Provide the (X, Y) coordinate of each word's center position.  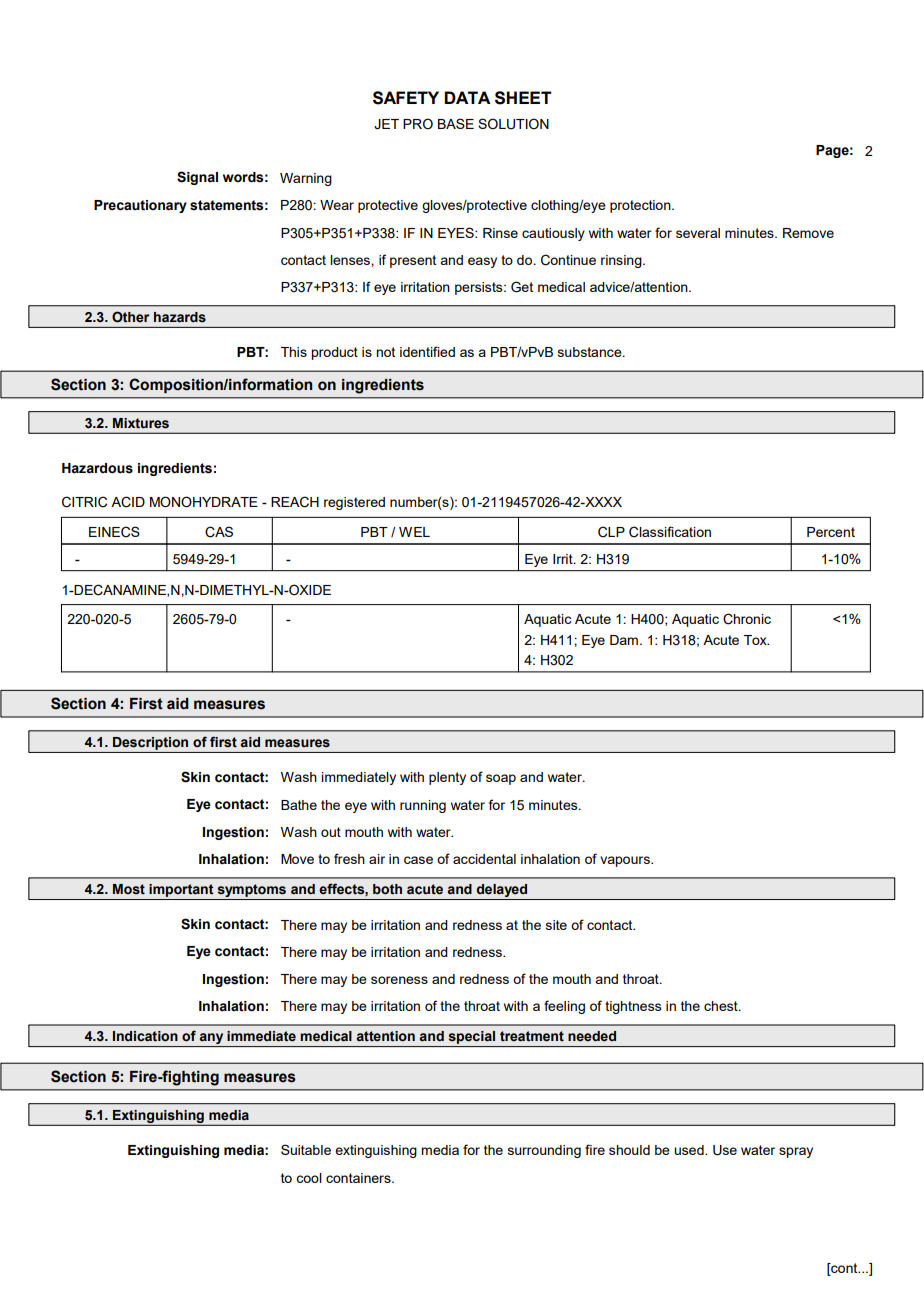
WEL (414, 532)
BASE (456, 123)
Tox (756, 640)
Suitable (306, 1149)
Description (150, 743)
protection (641, 206)
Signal (197, 178)
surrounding (544, 1151)
